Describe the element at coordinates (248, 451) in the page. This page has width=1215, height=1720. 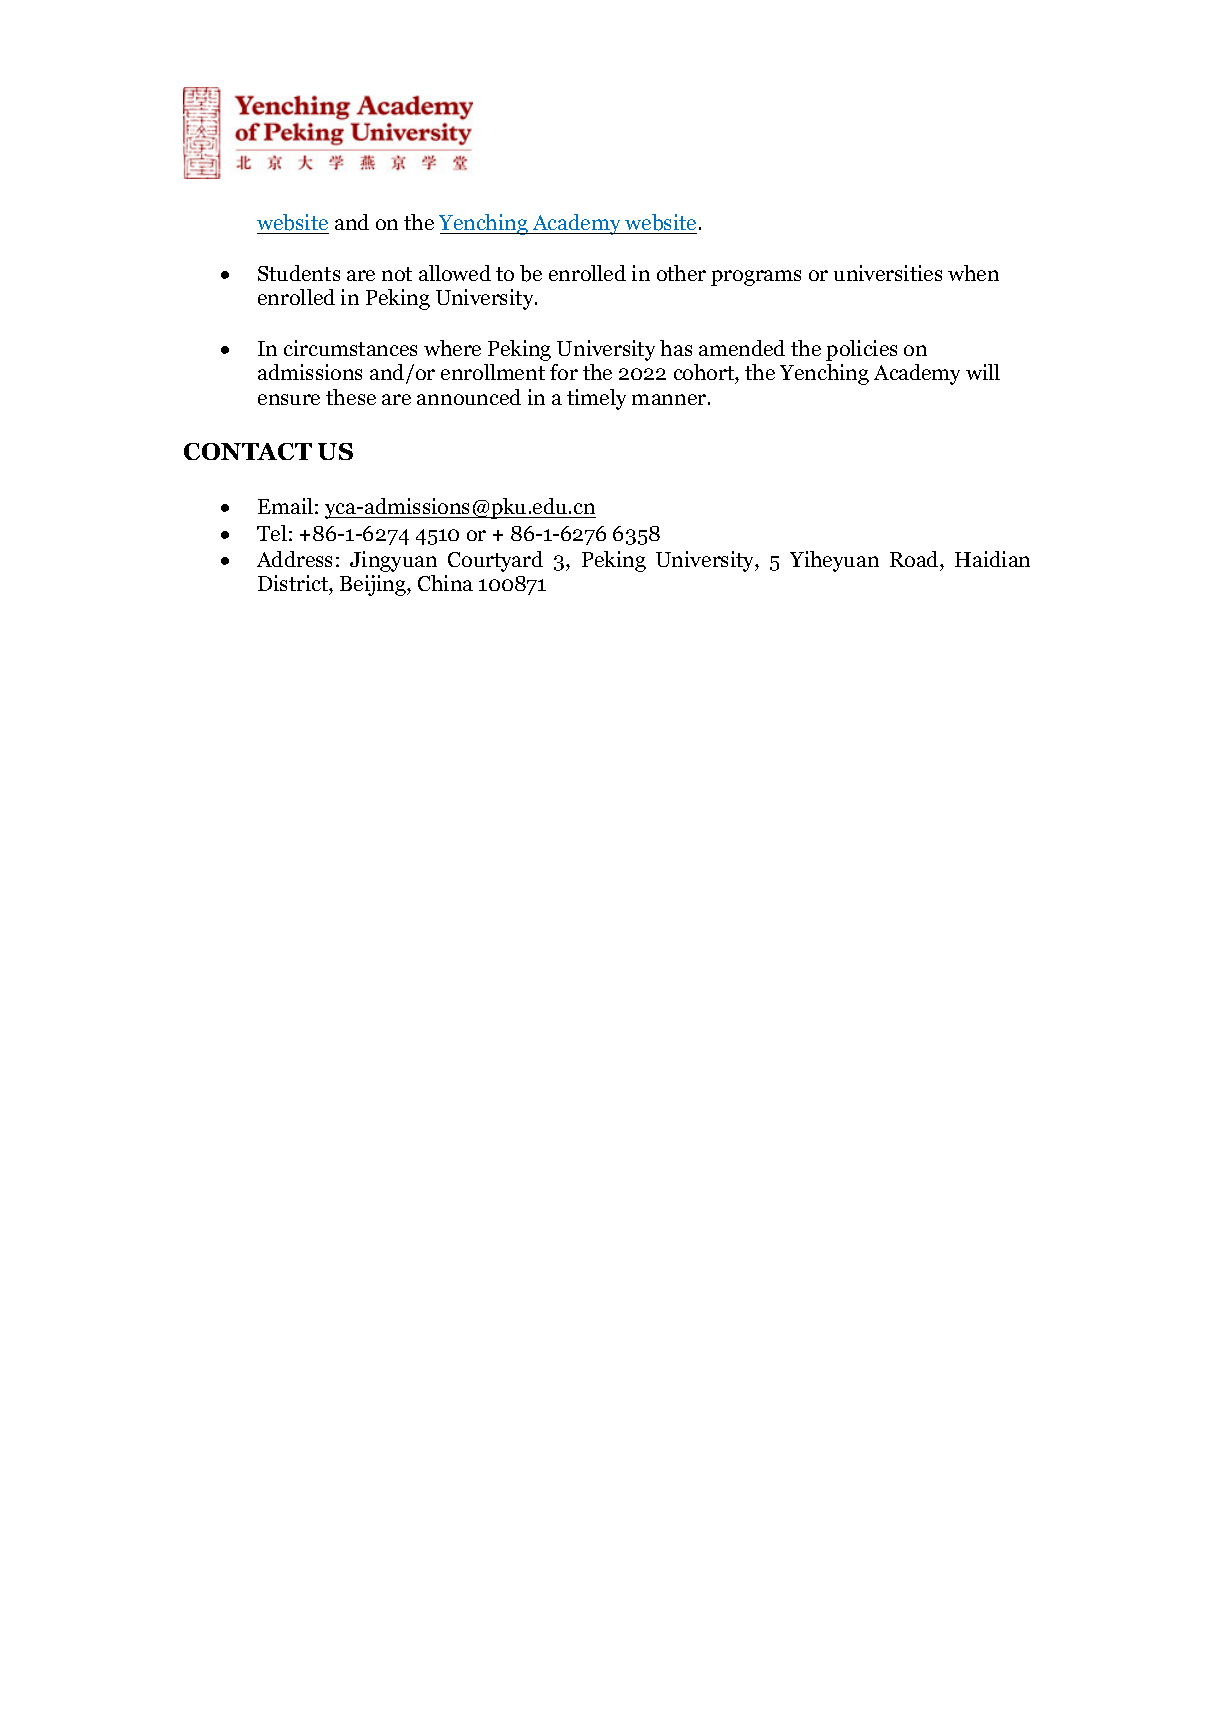
I see `CONTACT` at that location.
